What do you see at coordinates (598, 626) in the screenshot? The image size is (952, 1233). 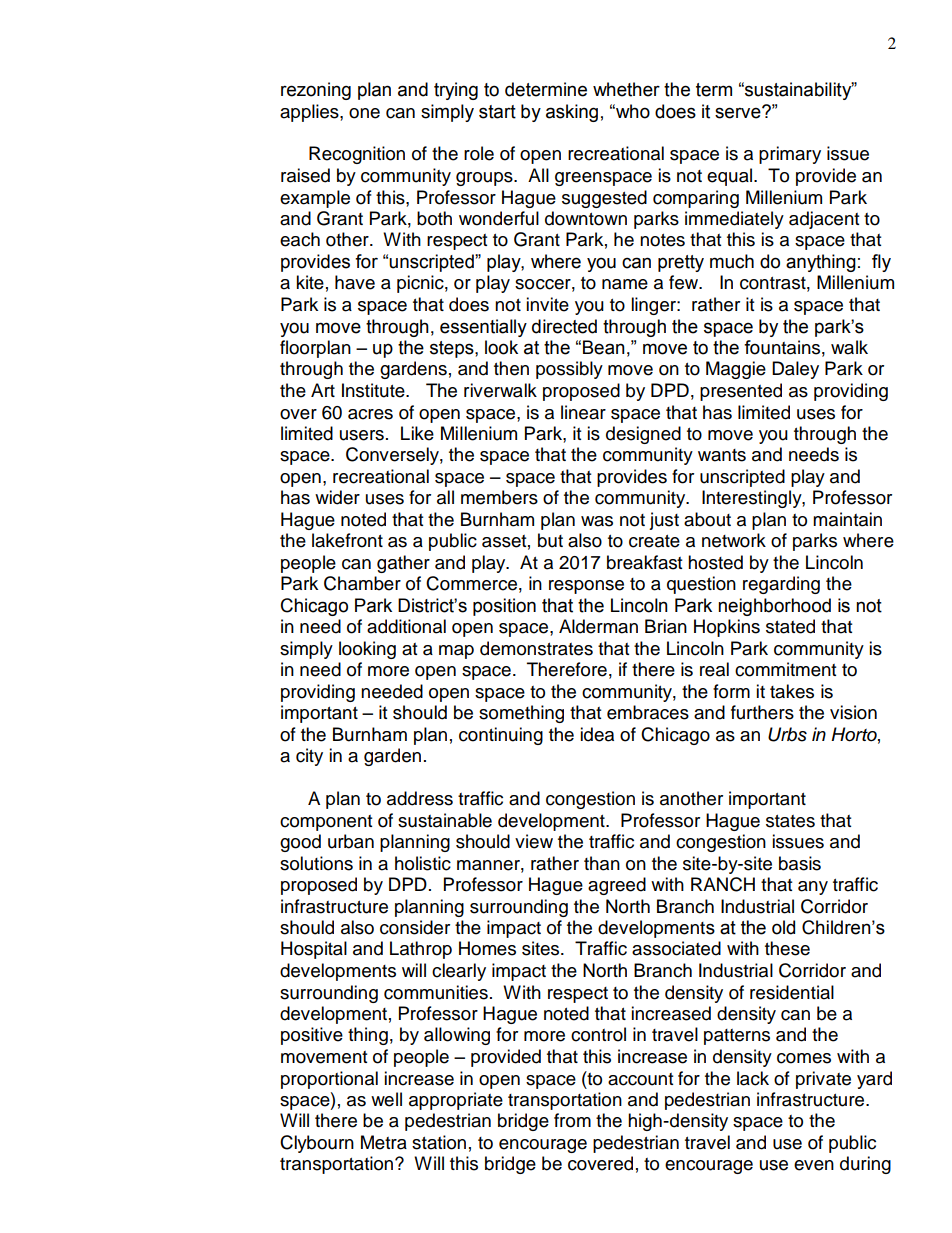 I see `Alderman` at bounding box center [598, 626].
